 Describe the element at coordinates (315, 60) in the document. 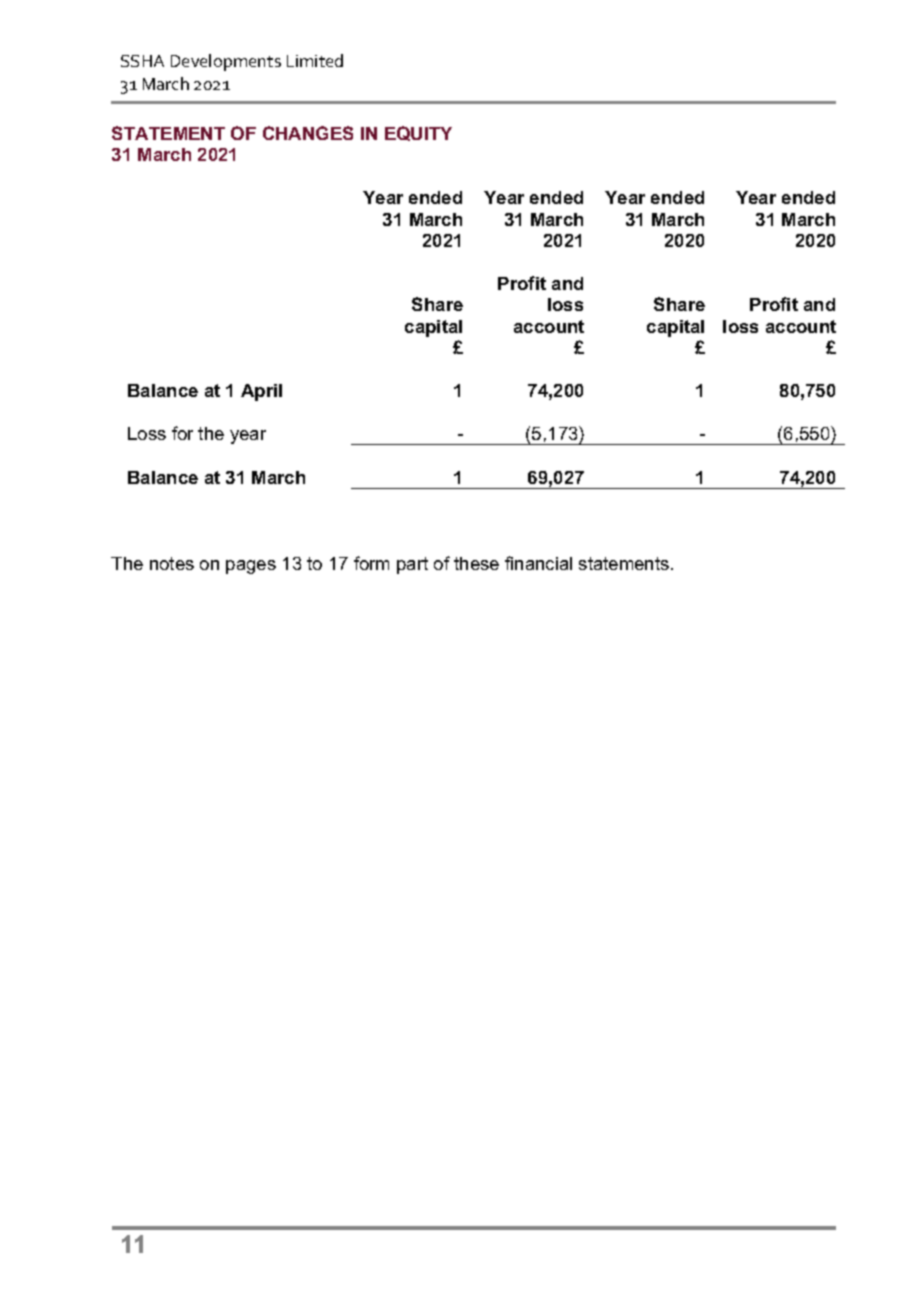

I see `Limited` at that location.
